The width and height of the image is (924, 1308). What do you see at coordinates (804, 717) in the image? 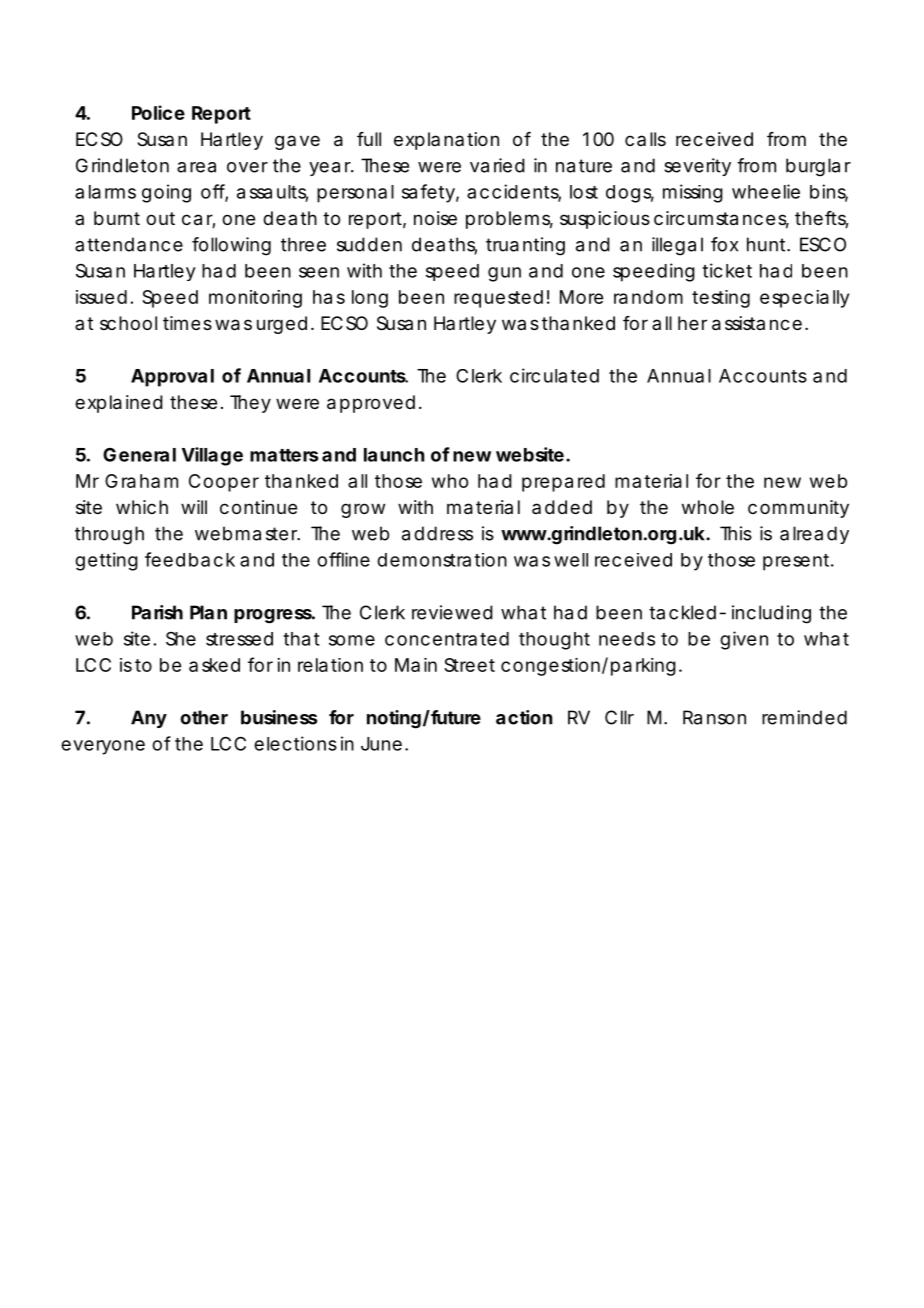
I see `reminded` at bounding box center [804, 717].
